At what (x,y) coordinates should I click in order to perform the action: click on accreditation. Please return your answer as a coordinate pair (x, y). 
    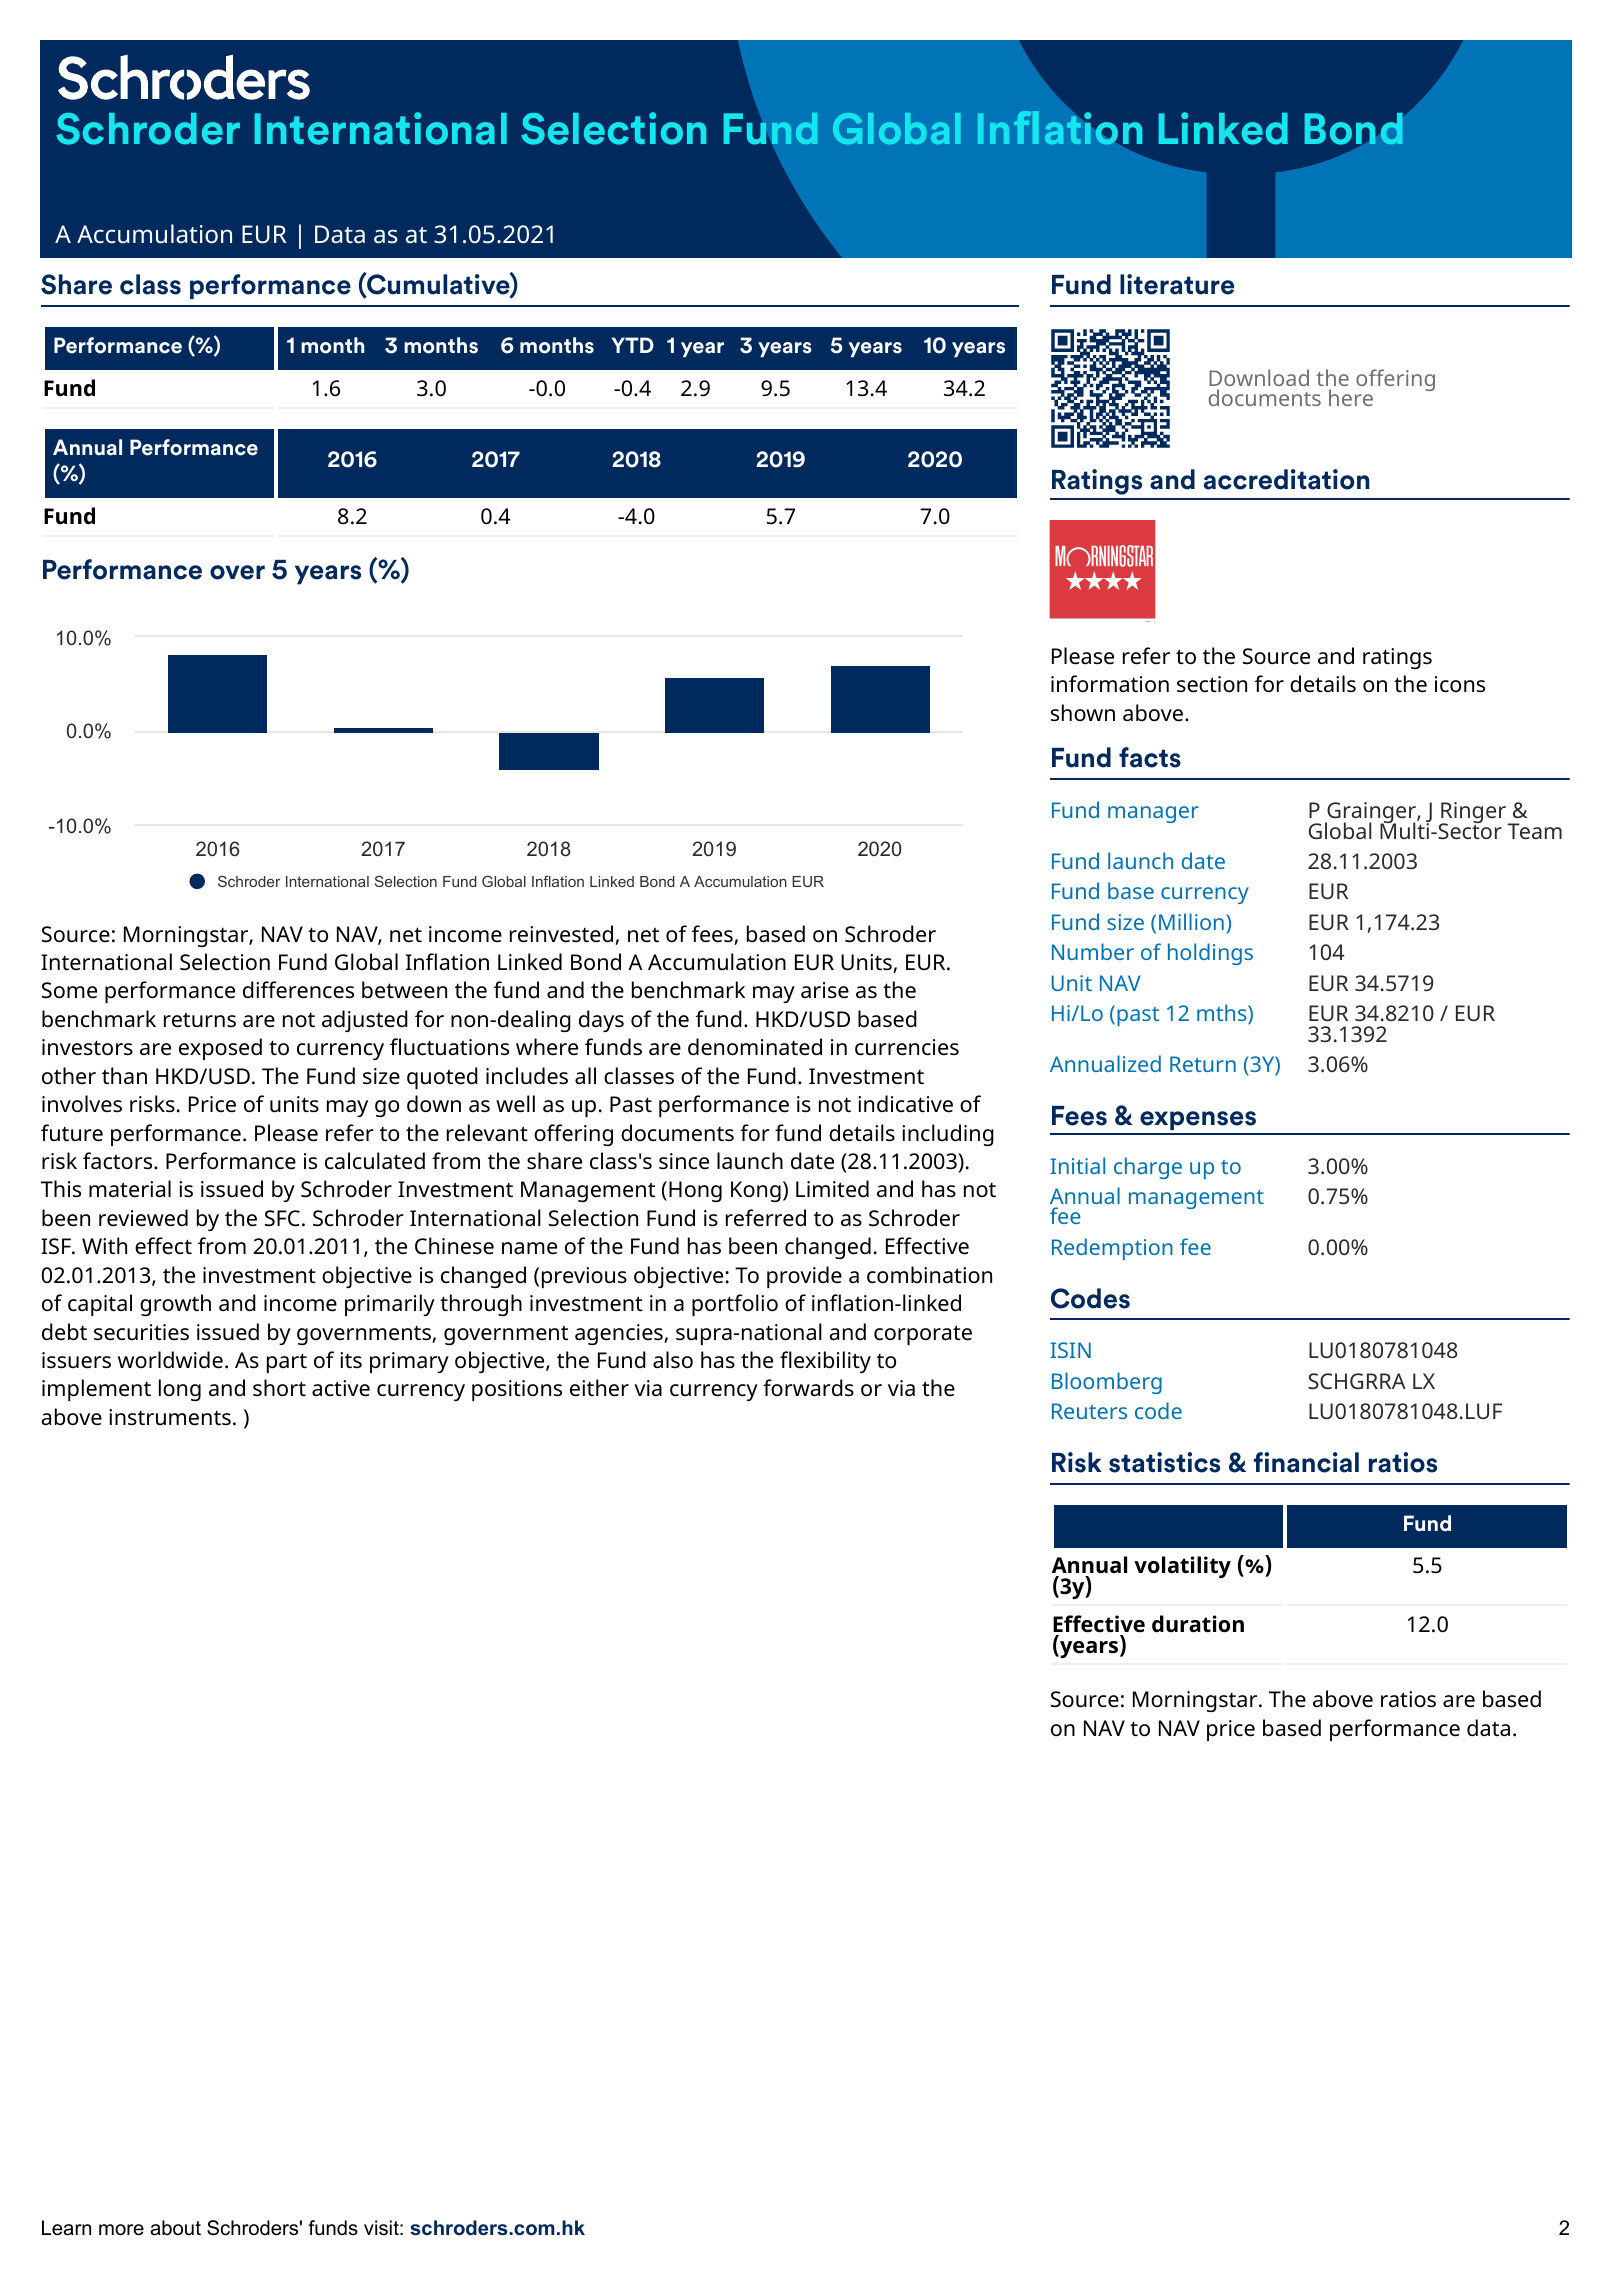
    Looking at the image, I should click on (1287, 479).
